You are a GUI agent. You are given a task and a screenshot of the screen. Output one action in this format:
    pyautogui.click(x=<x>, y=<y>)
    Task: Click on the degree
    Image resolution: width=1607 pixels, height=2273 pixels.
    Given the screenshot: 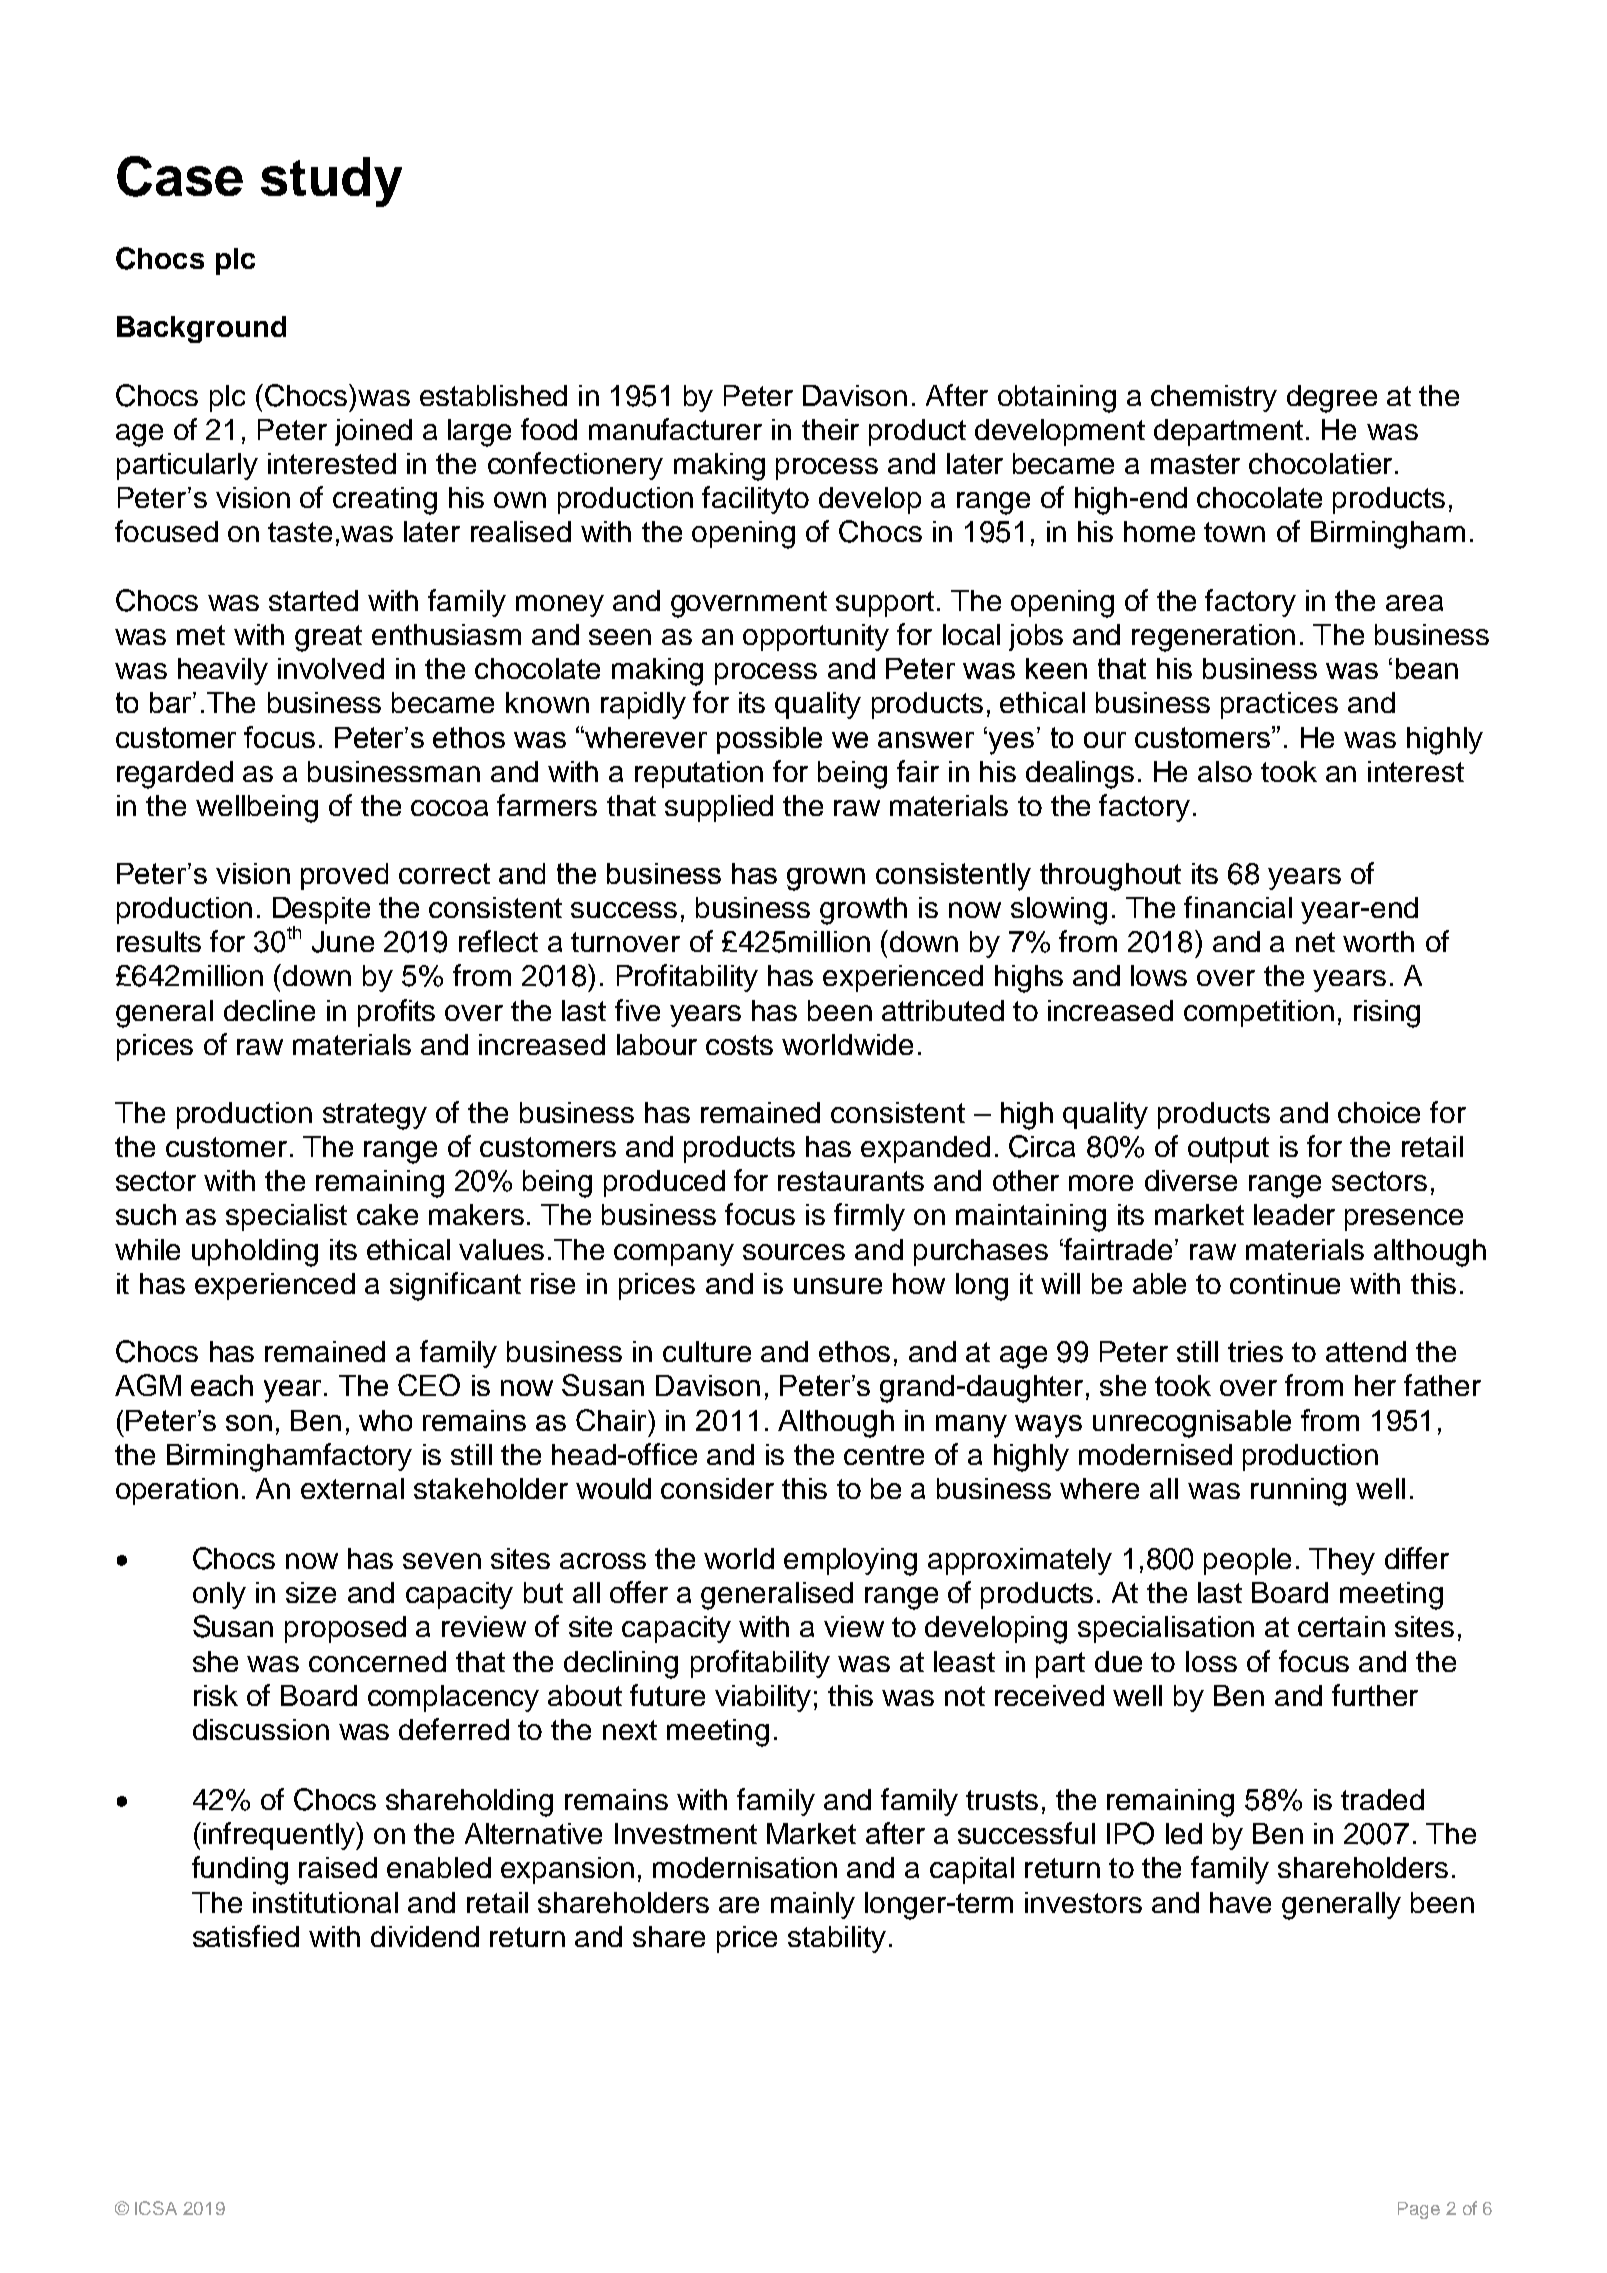 What is the action you would take?
    pyautogui.click(x=1332, y=399)
